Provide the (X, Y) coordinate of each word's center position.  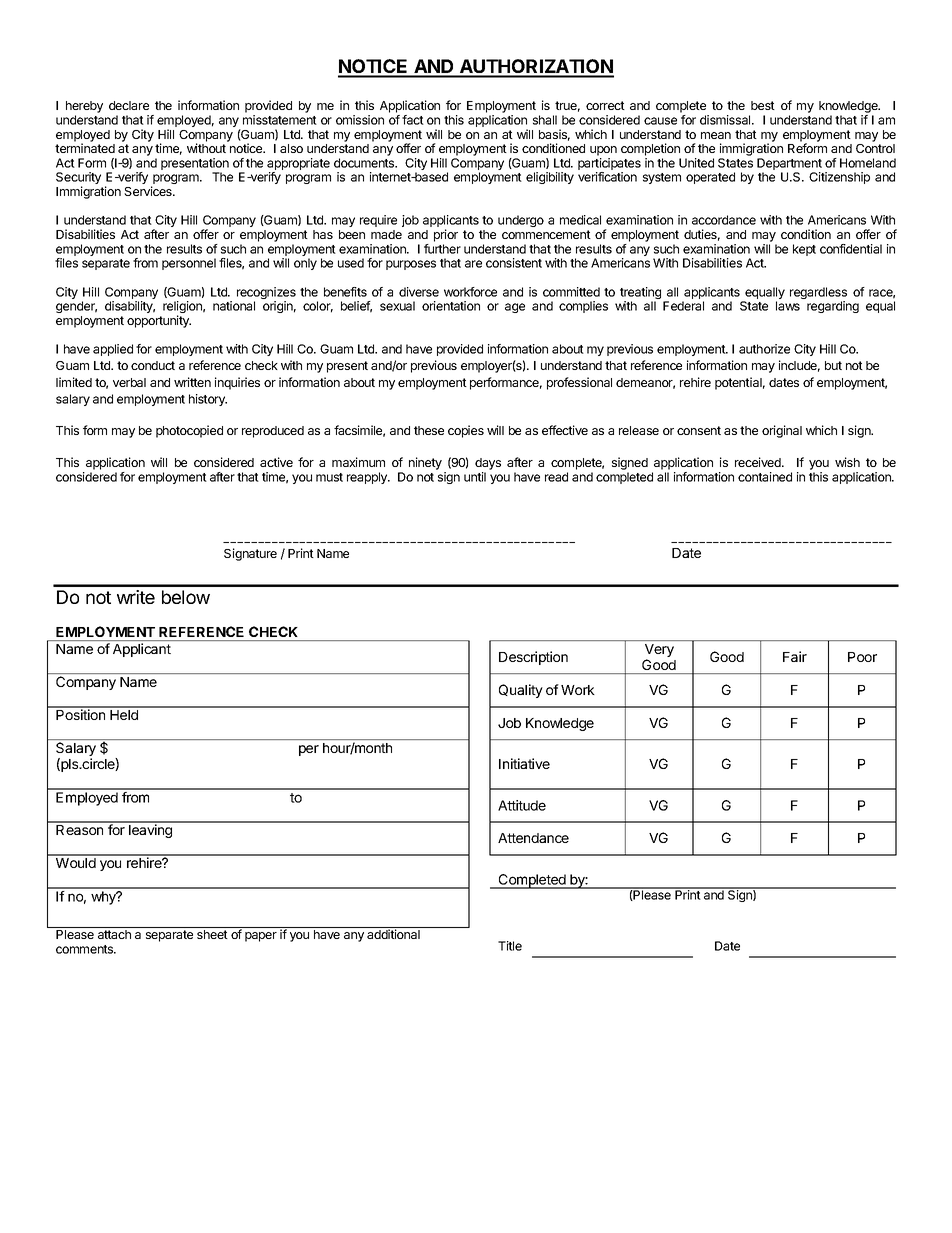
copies (466, 431)
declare (129, 105)
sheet (212, 934)
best (763, 105)
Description (533, 658)
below (186, 597)
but (833, 365)
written (192, 382)
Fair (795, 656)
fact (413, 120)
